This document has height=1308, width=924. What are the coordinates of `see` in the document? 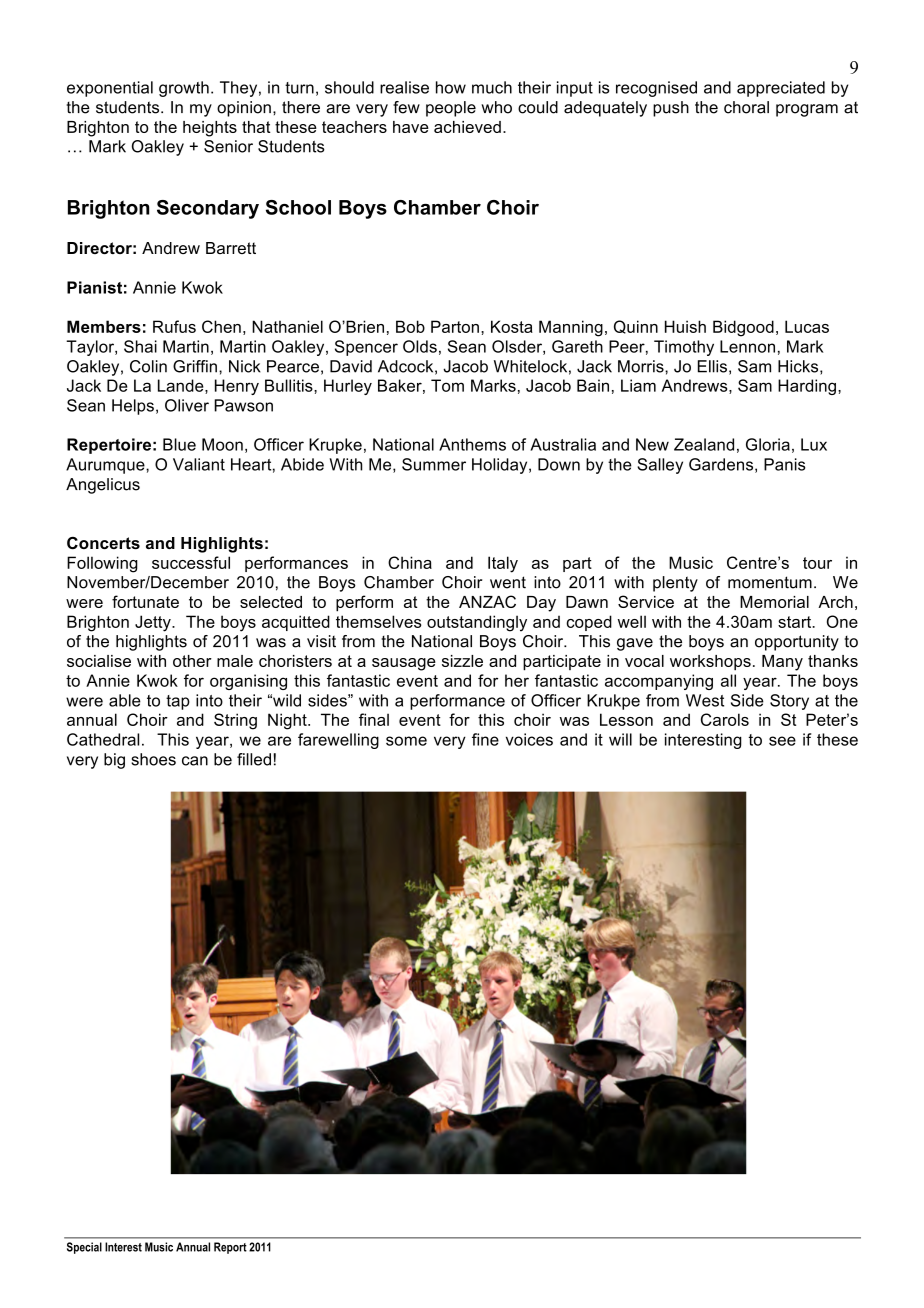 It's located at (782, 741).
